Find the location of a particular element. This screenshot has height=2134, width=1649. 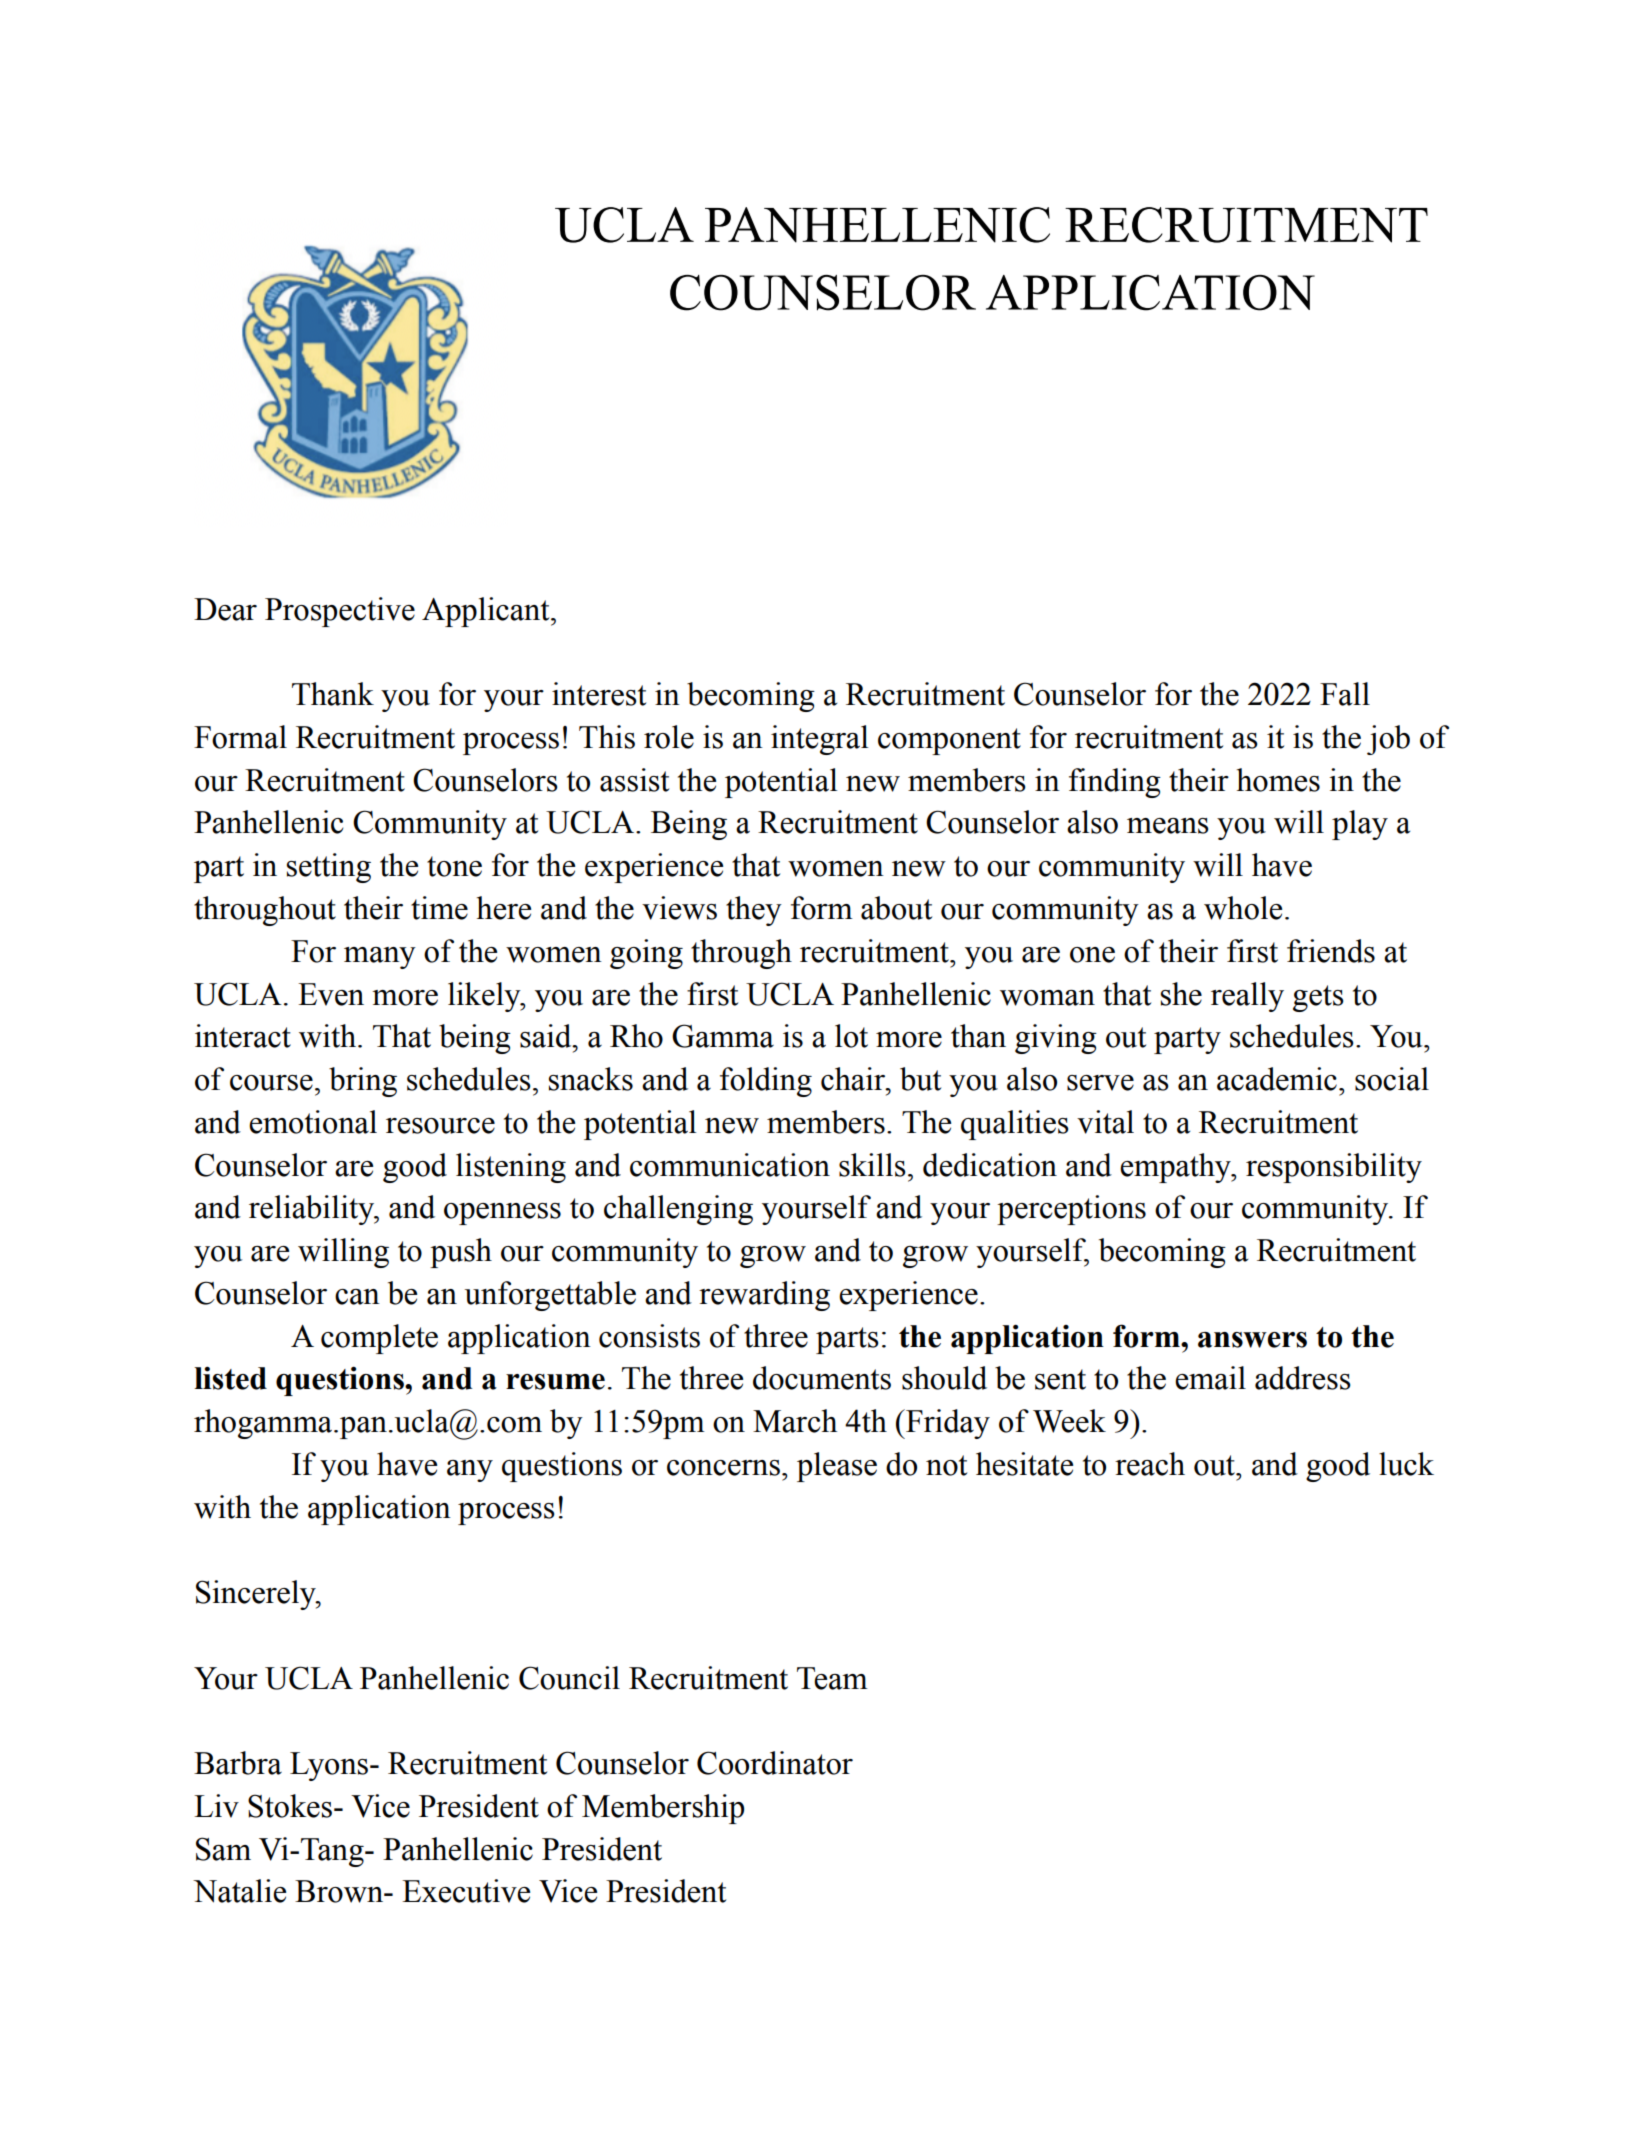

Sam is located at coordinates (223, 1849).
